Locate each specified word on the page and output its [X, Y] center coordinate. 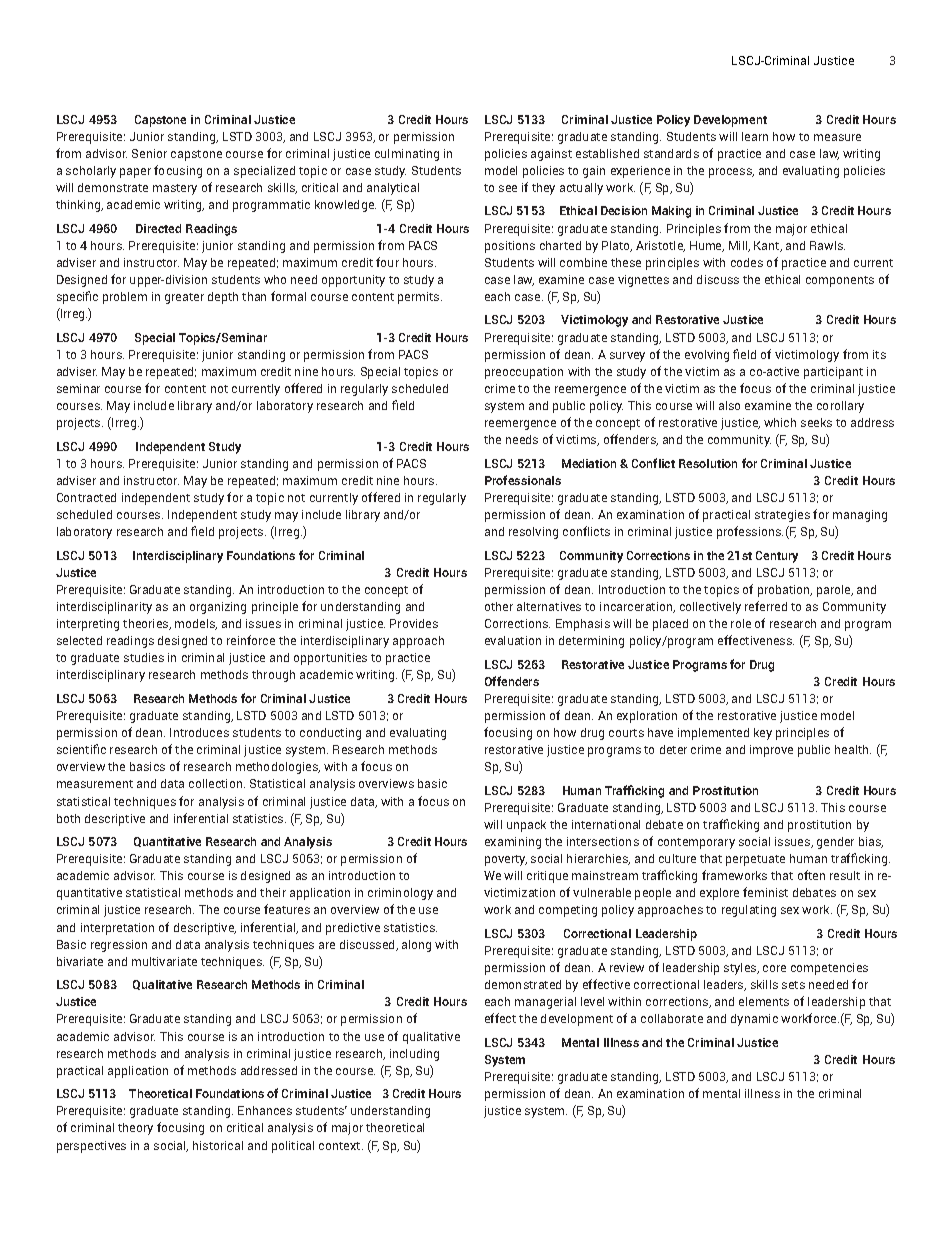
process [731, 173]
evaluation [513, 640]
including [414, 1055]
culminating [407, 155]
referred [766, 606]
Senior [149, 153]
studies [144, 657]
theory [135, 1129]
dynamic [754, 1020]
